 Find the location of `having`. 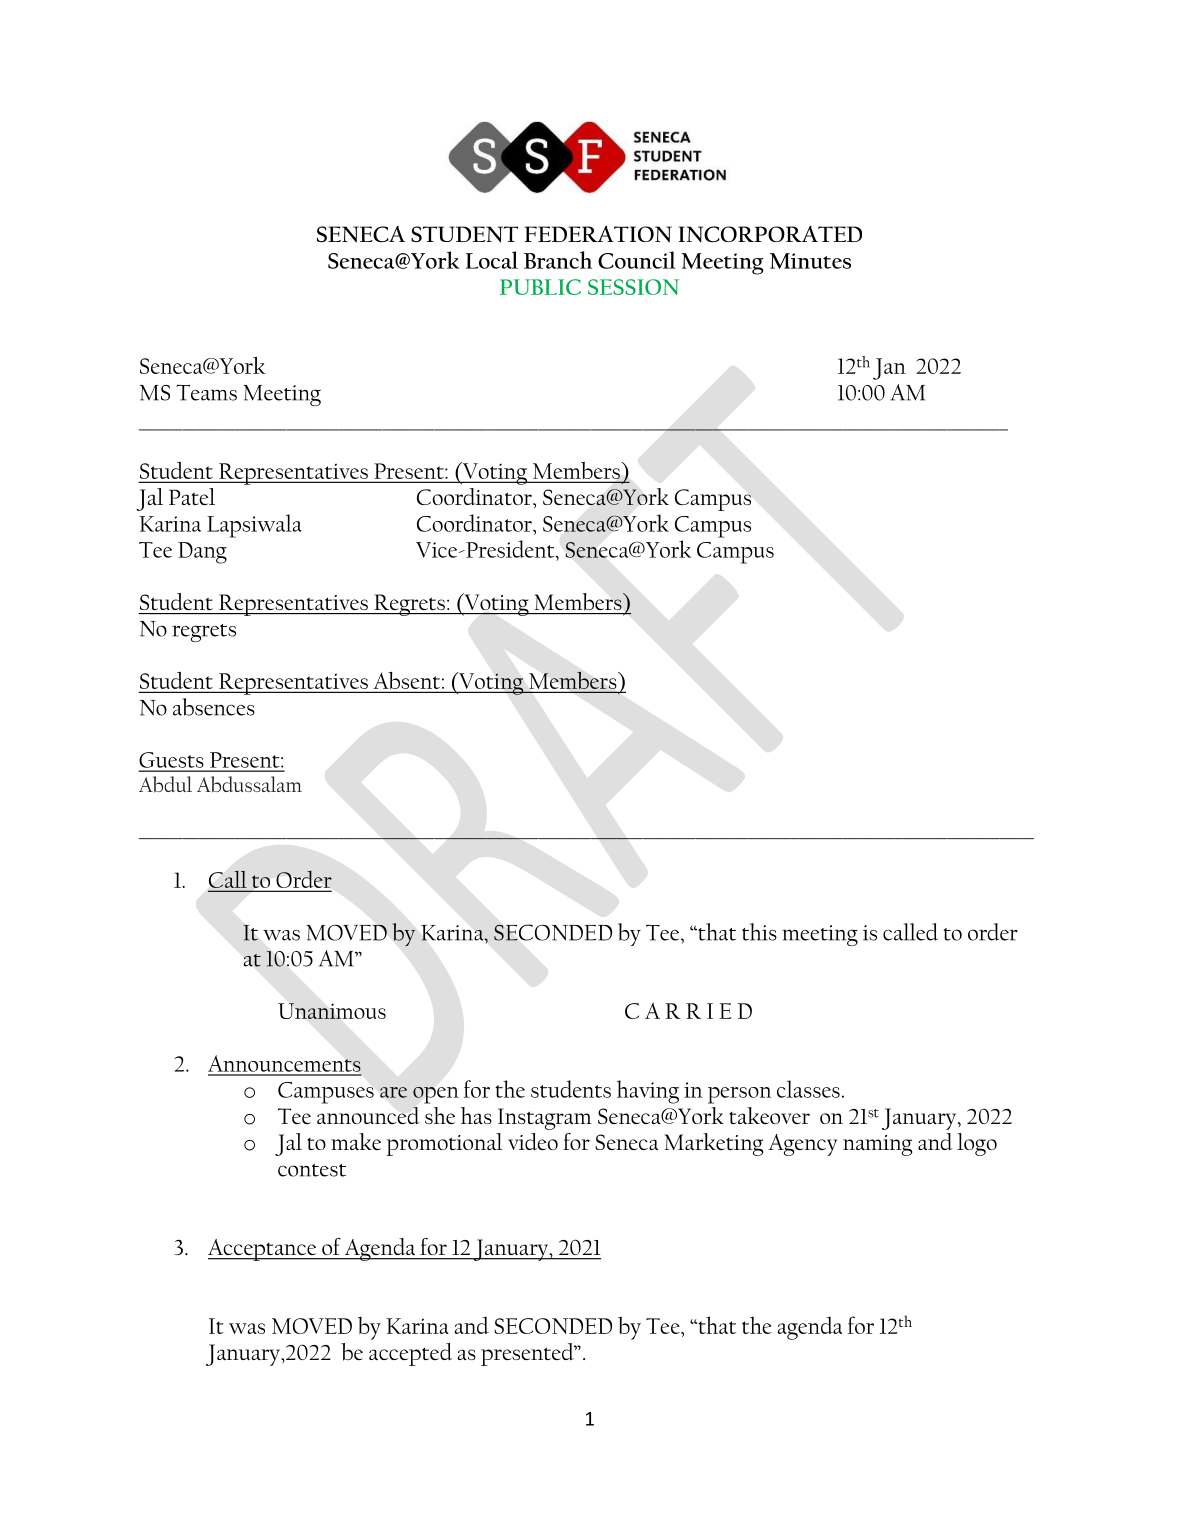

having is located at coordinates (648, 1092).
